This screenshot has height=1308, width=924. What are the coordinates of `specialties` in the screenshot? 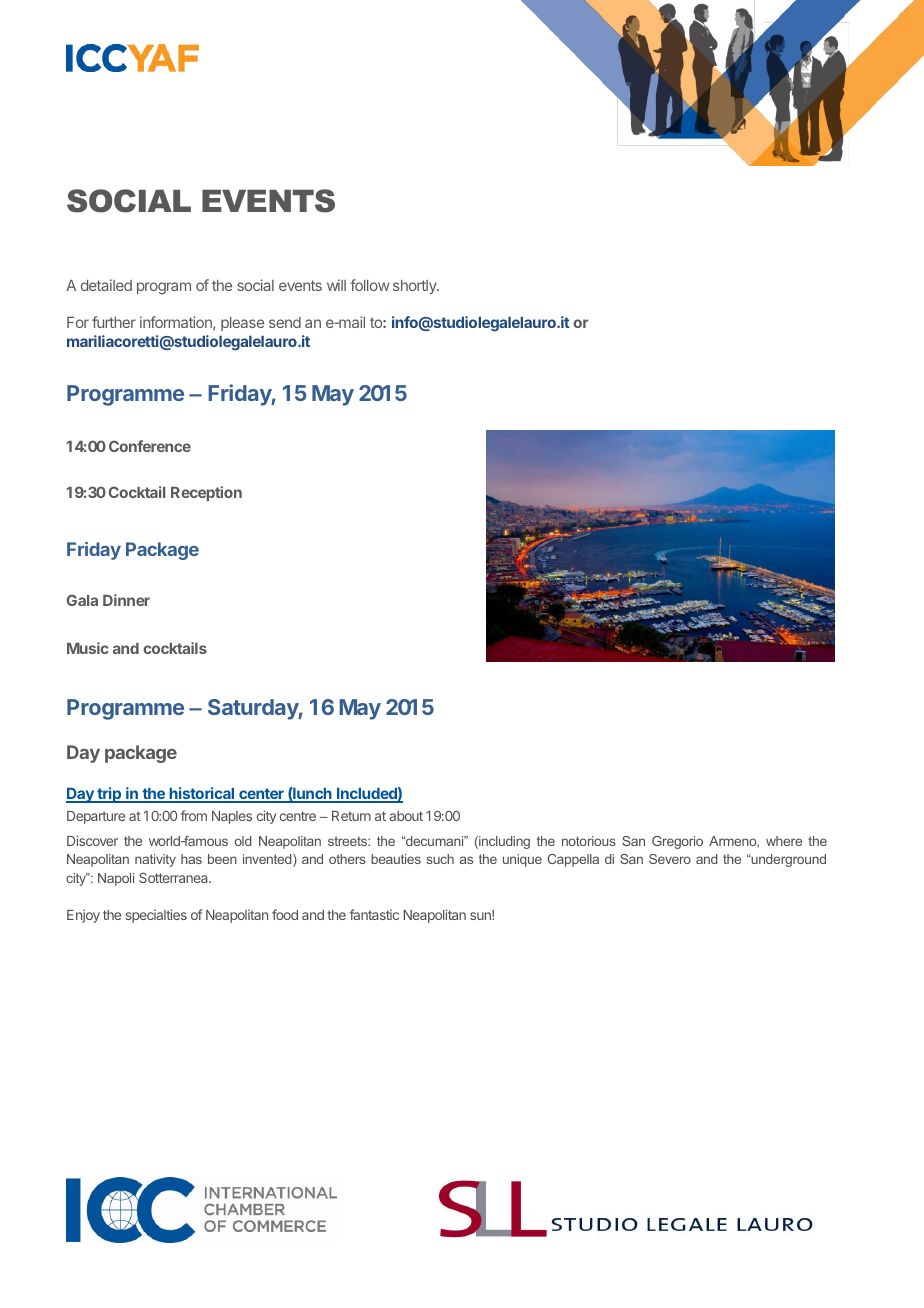 It's located at (156, 916).
